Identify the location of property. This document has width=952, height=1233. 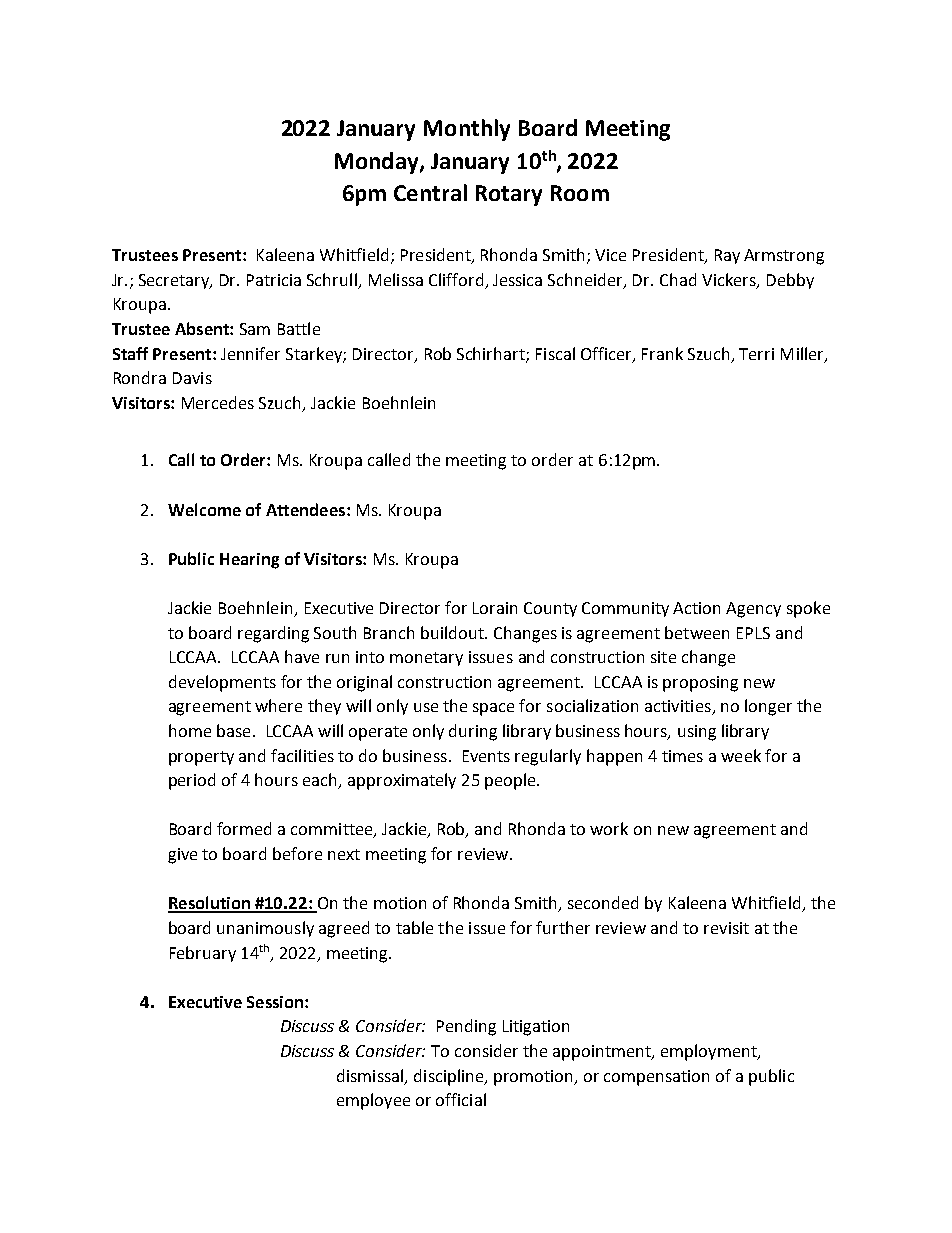
(201, 758).
